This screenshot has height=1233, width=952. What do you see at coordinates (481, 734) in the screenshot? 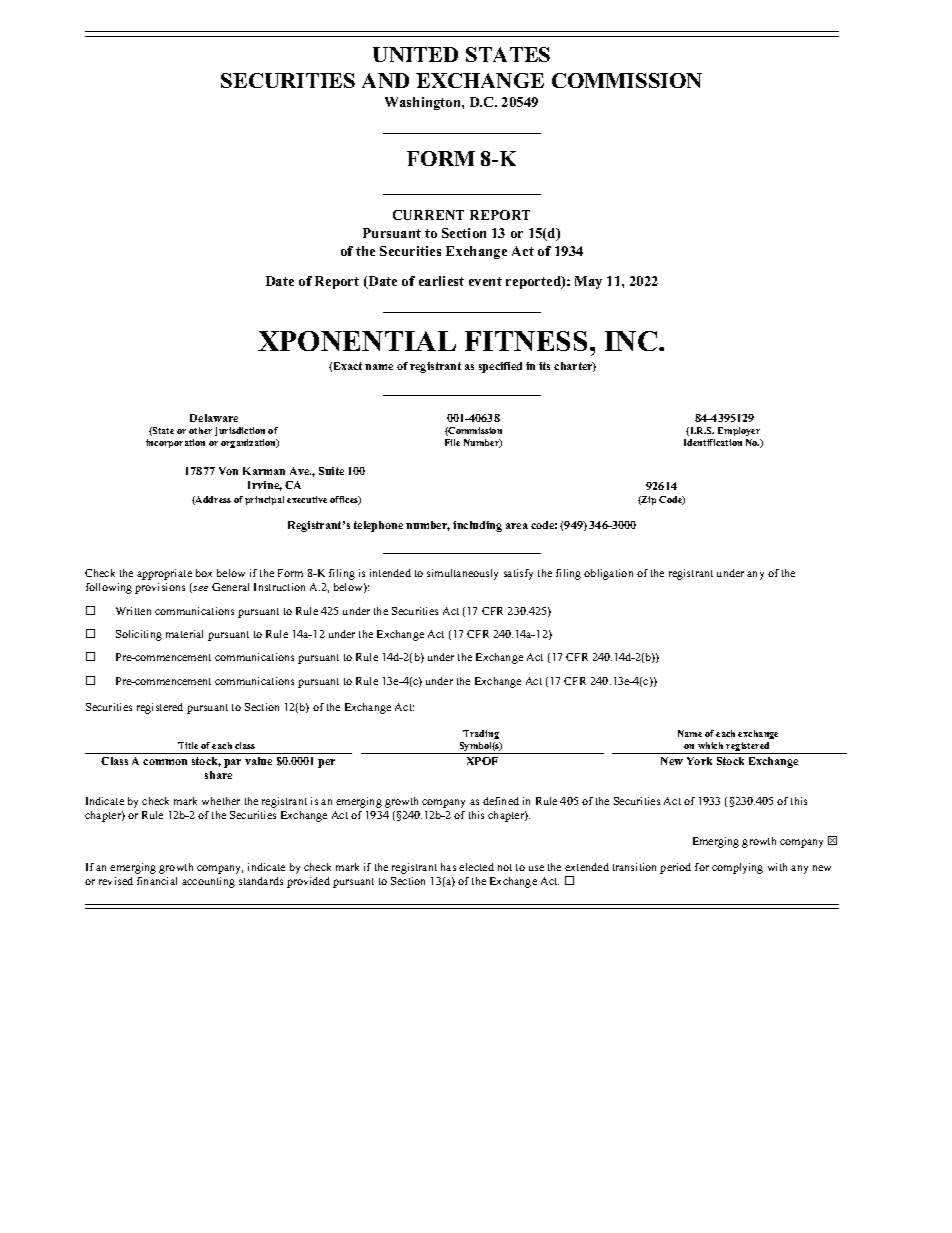
I see `Trading` at bounding box center [481, 734].
